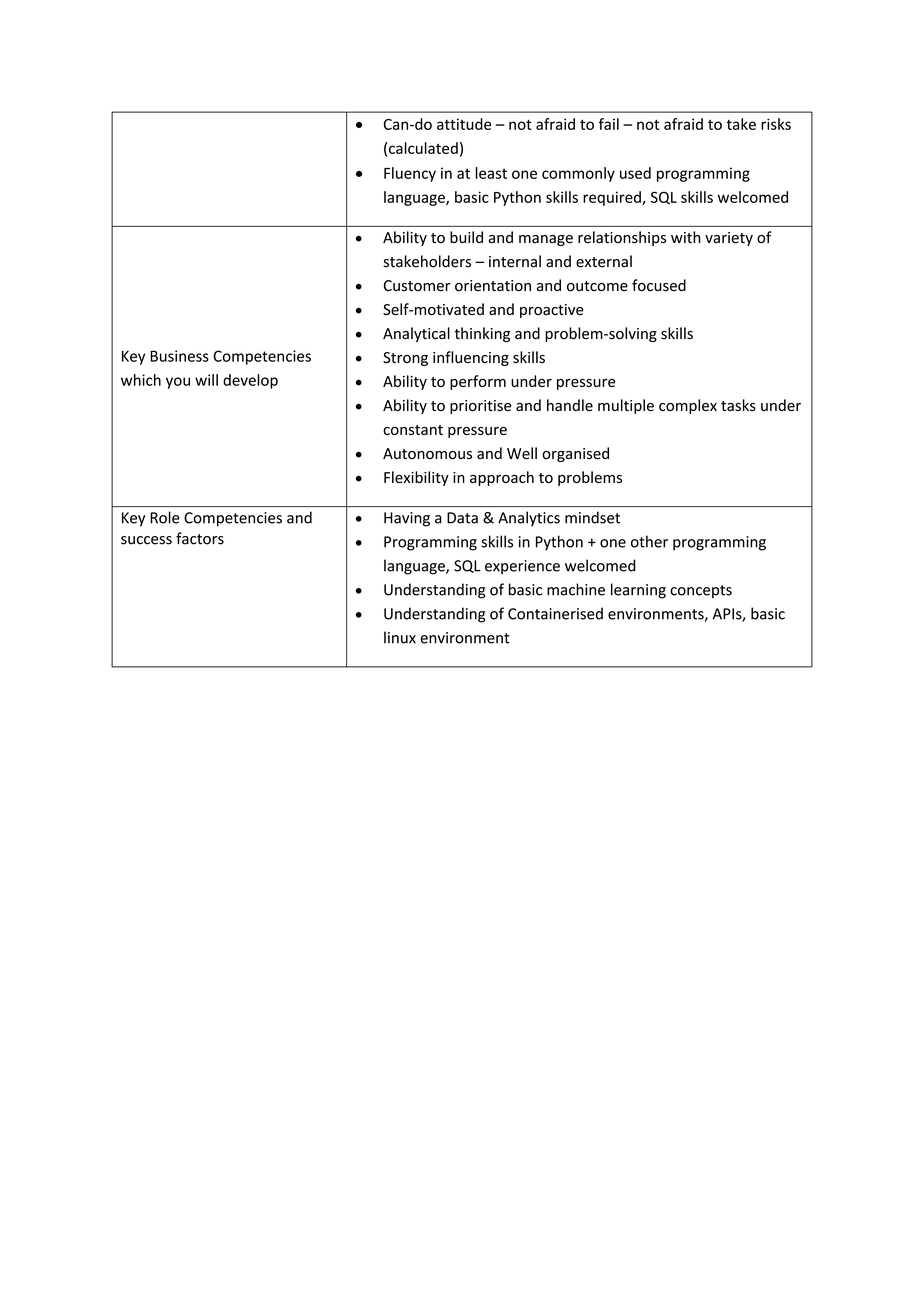  Describe the element at coordinates (649, 541) in the screenshot. I see `other` at that location.
